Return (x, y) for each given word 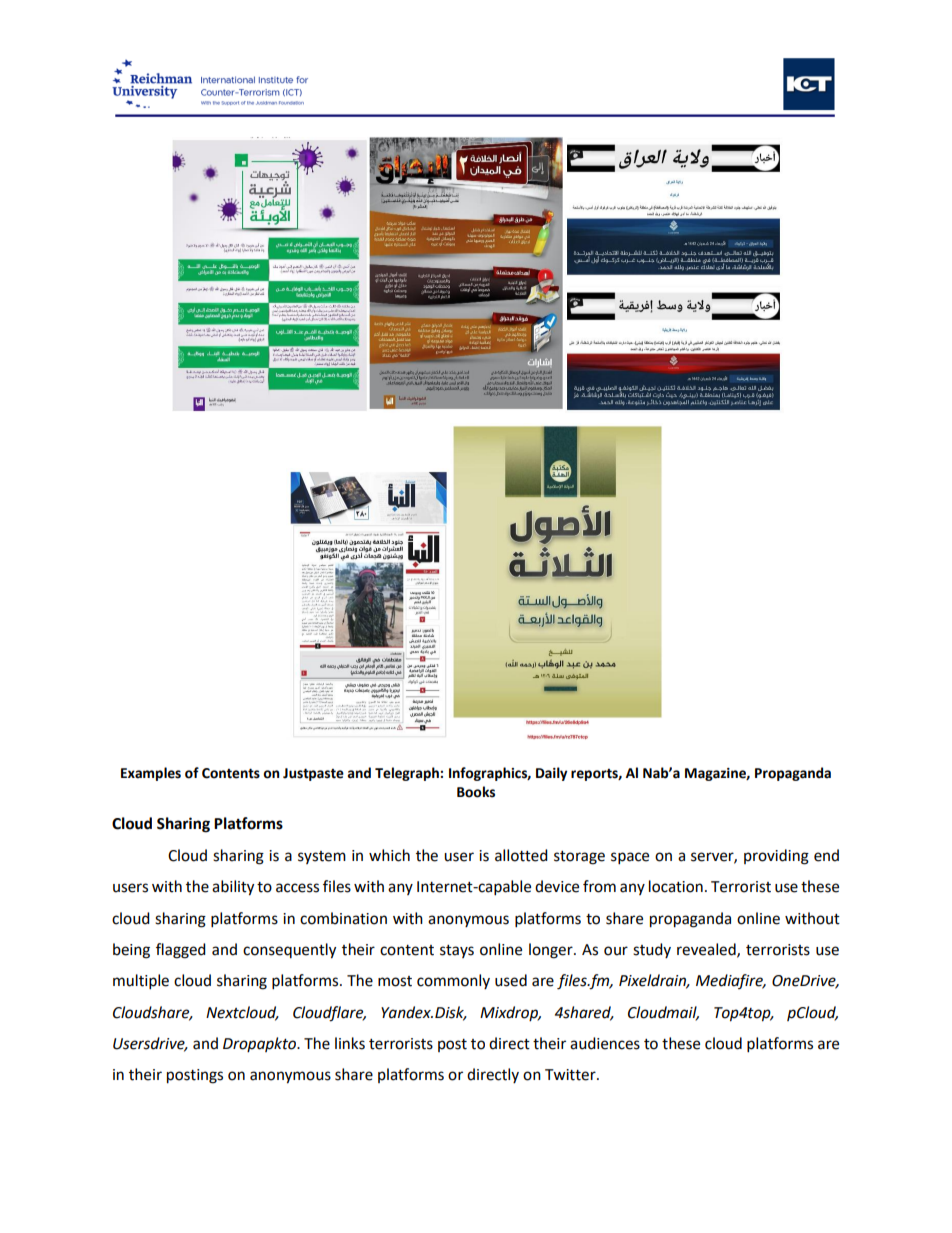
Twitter (571, 1075)
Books (476, 792)
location (676, 886)
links (350, 1043)
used (511, 980)
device (557, 886)
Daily (551, 774)
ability (233, 888)
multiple (141, 982)
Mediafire (730, 981)
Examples (151, 774)
